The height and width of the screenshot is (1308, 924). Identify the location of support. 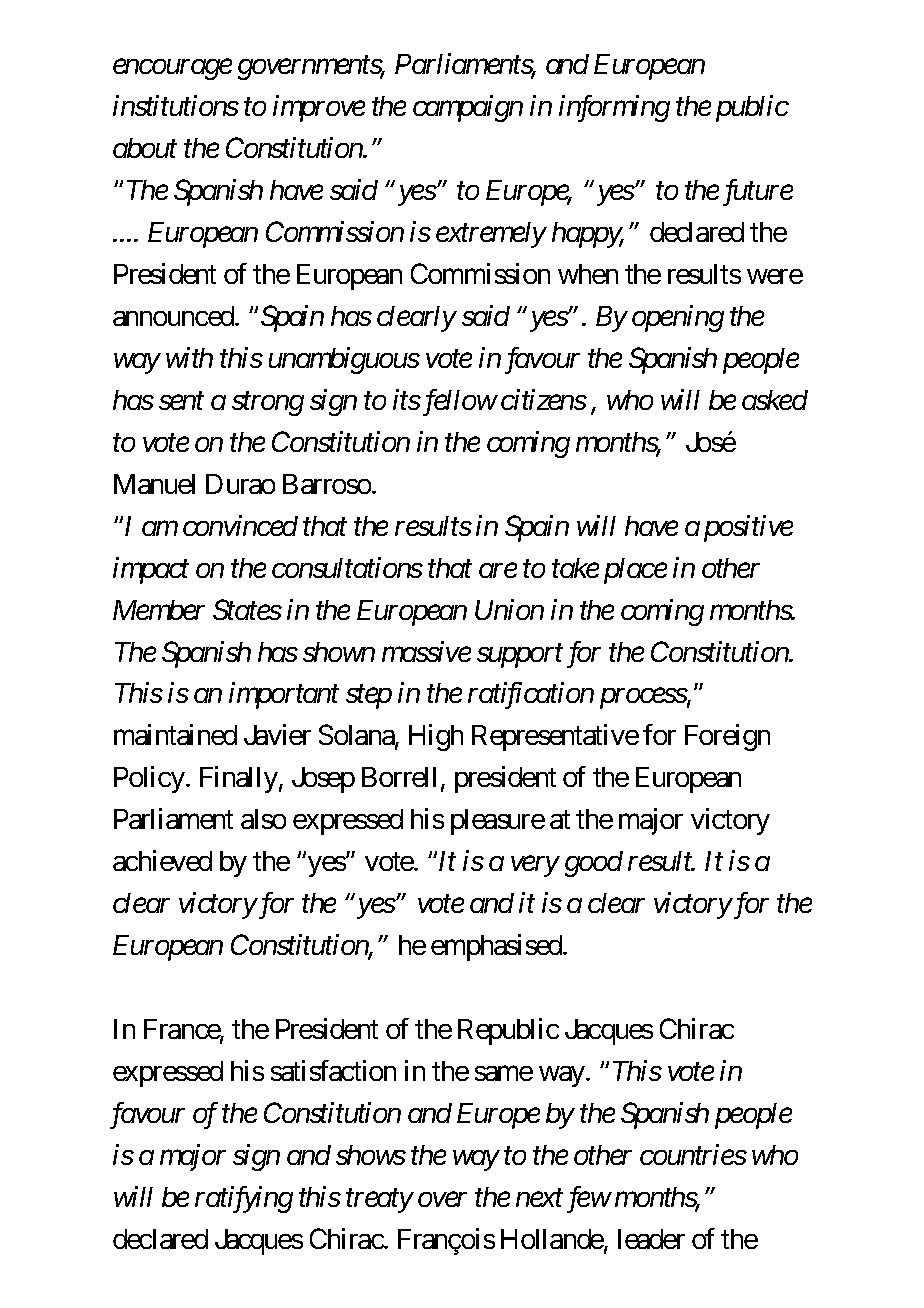
(520, 656).
